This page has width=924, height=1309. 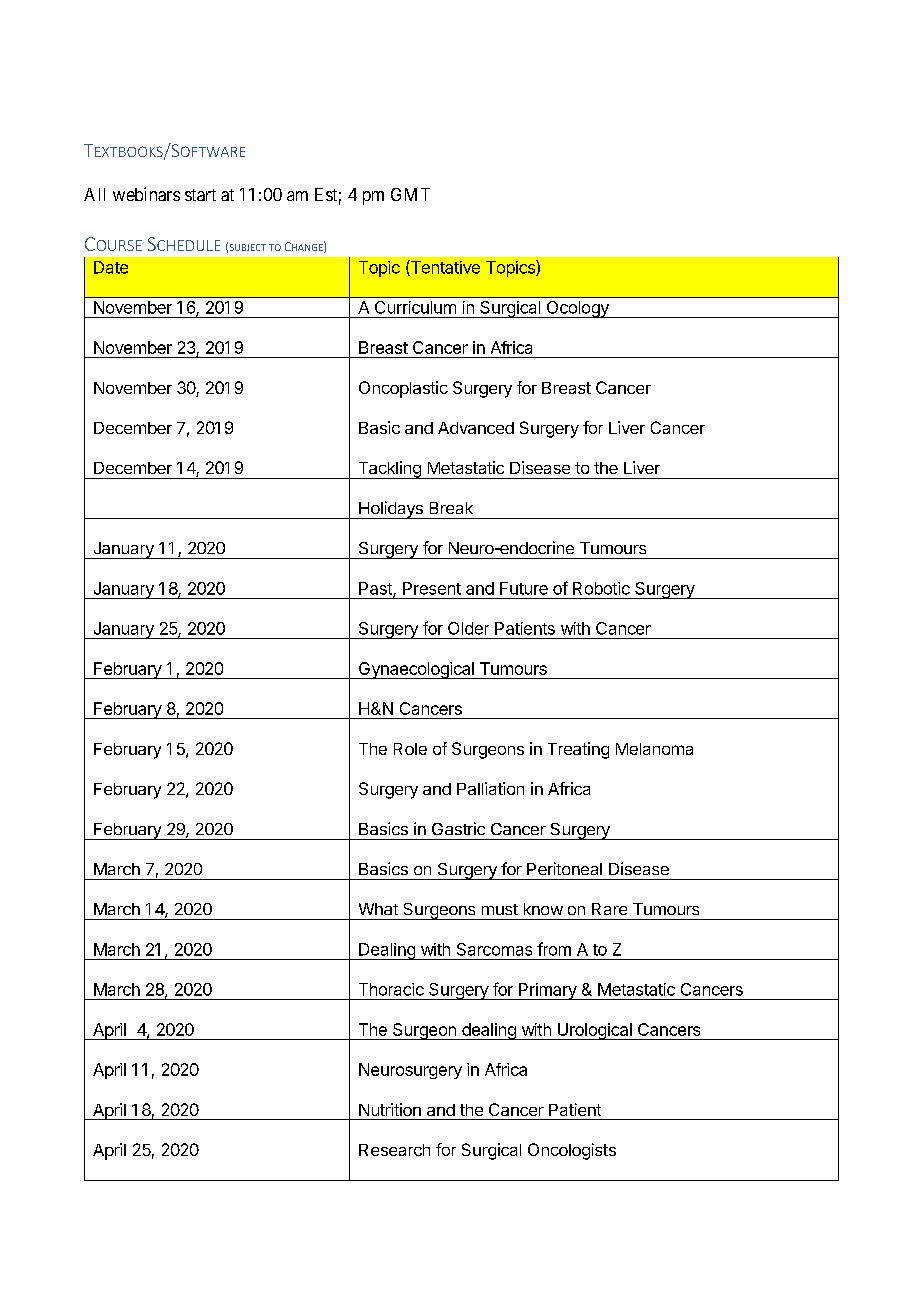 I want to click on Gastric, so click(x=458, y=828).
